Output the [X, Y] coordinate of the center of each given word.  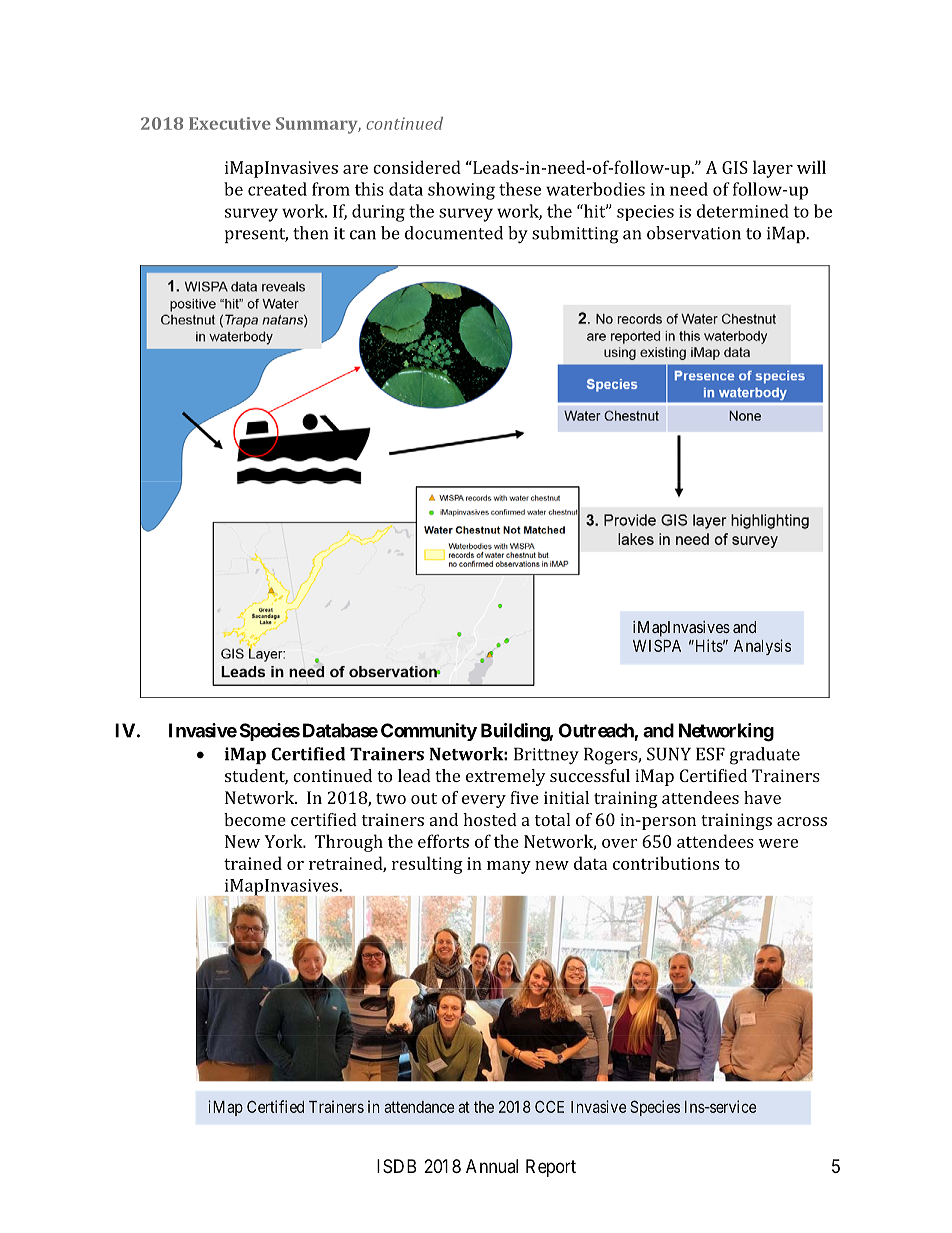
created [277, 189]
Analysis [762, 647]
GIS [735, 167]
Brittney [546, 756]
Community [429, 732]
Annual [492, 1166]
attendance [419, 1107]
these [520, 189]
